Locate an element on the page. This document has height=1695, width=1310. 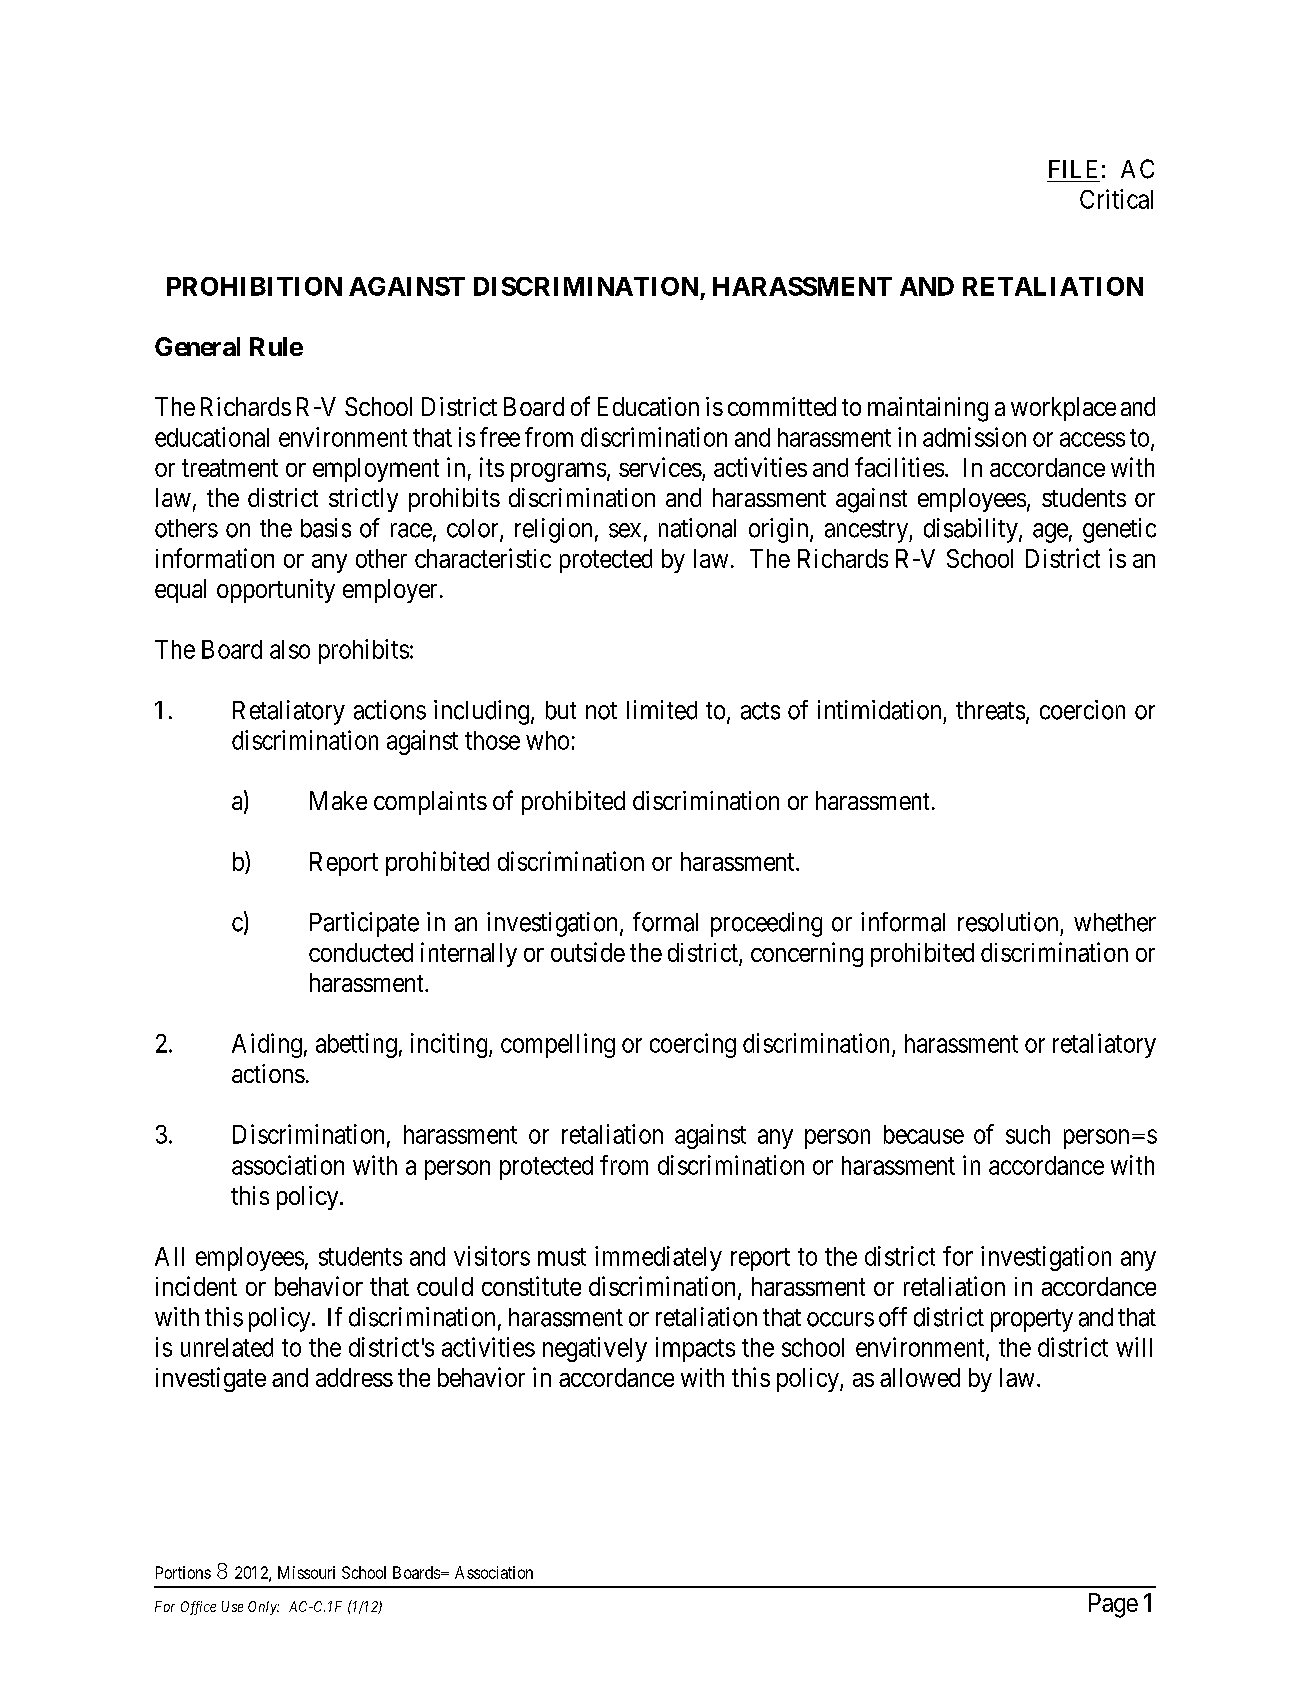
Aiding is located at coordinates (267, 1045).
